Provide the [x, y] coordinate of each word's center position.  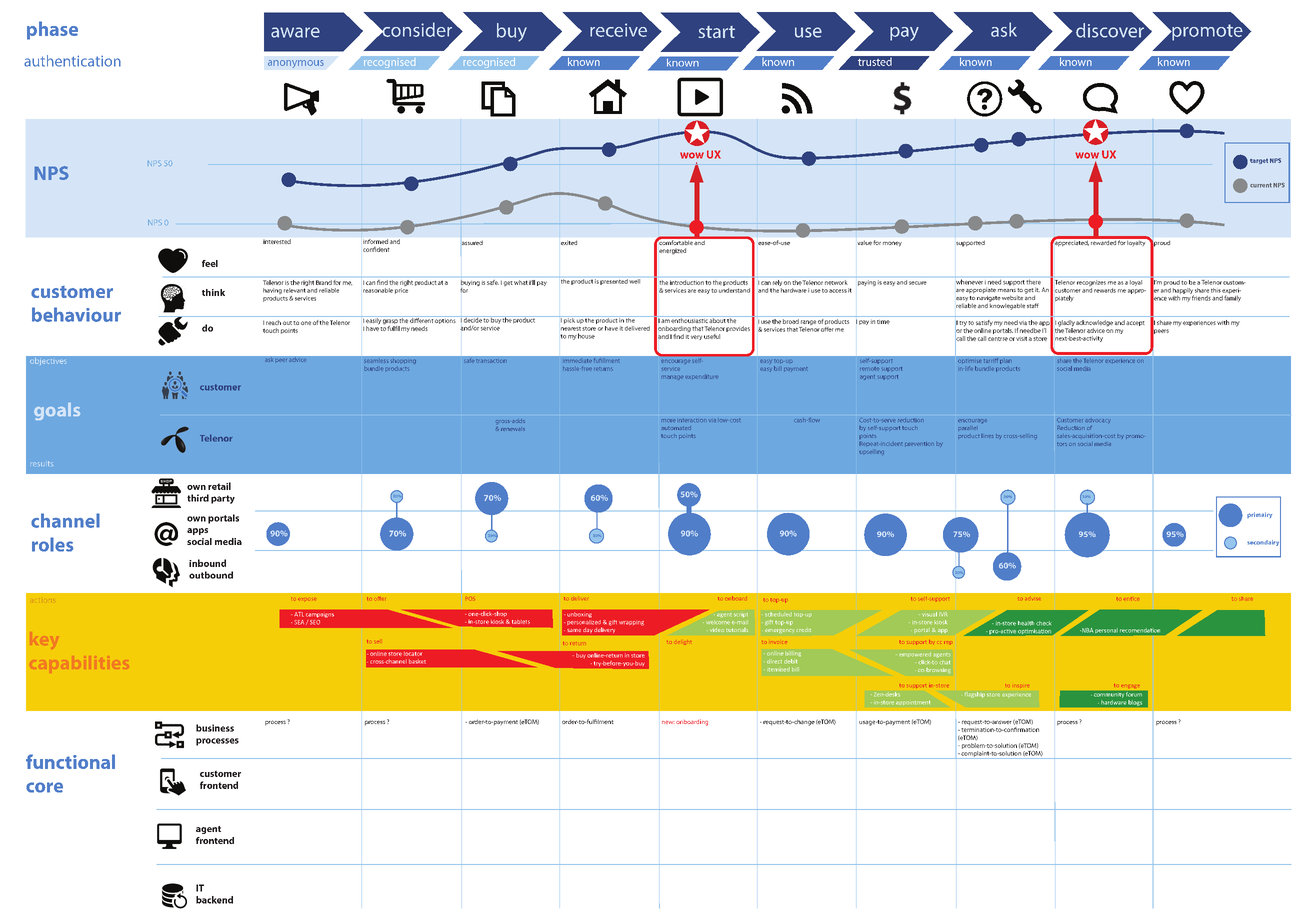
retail [219, 486]
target [1259, 161]
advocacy [1097, 421]
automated [676, 428]
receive [618, 30]
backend [214, 900]
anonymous [296, 64]
